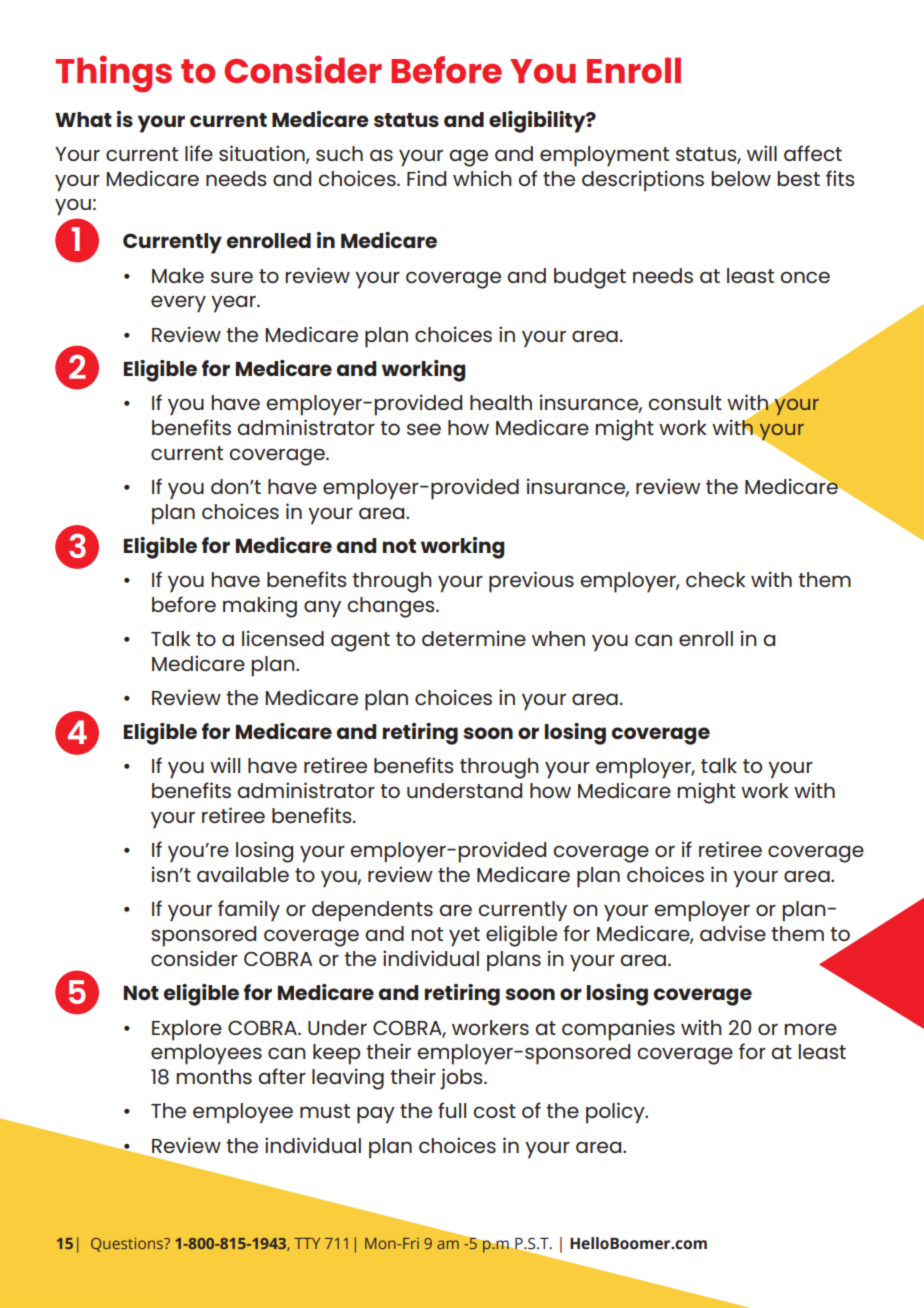 This document has height=1308, width=924. Describe the element at coordinates (716, 579) in the document. I see `check` at that location.
